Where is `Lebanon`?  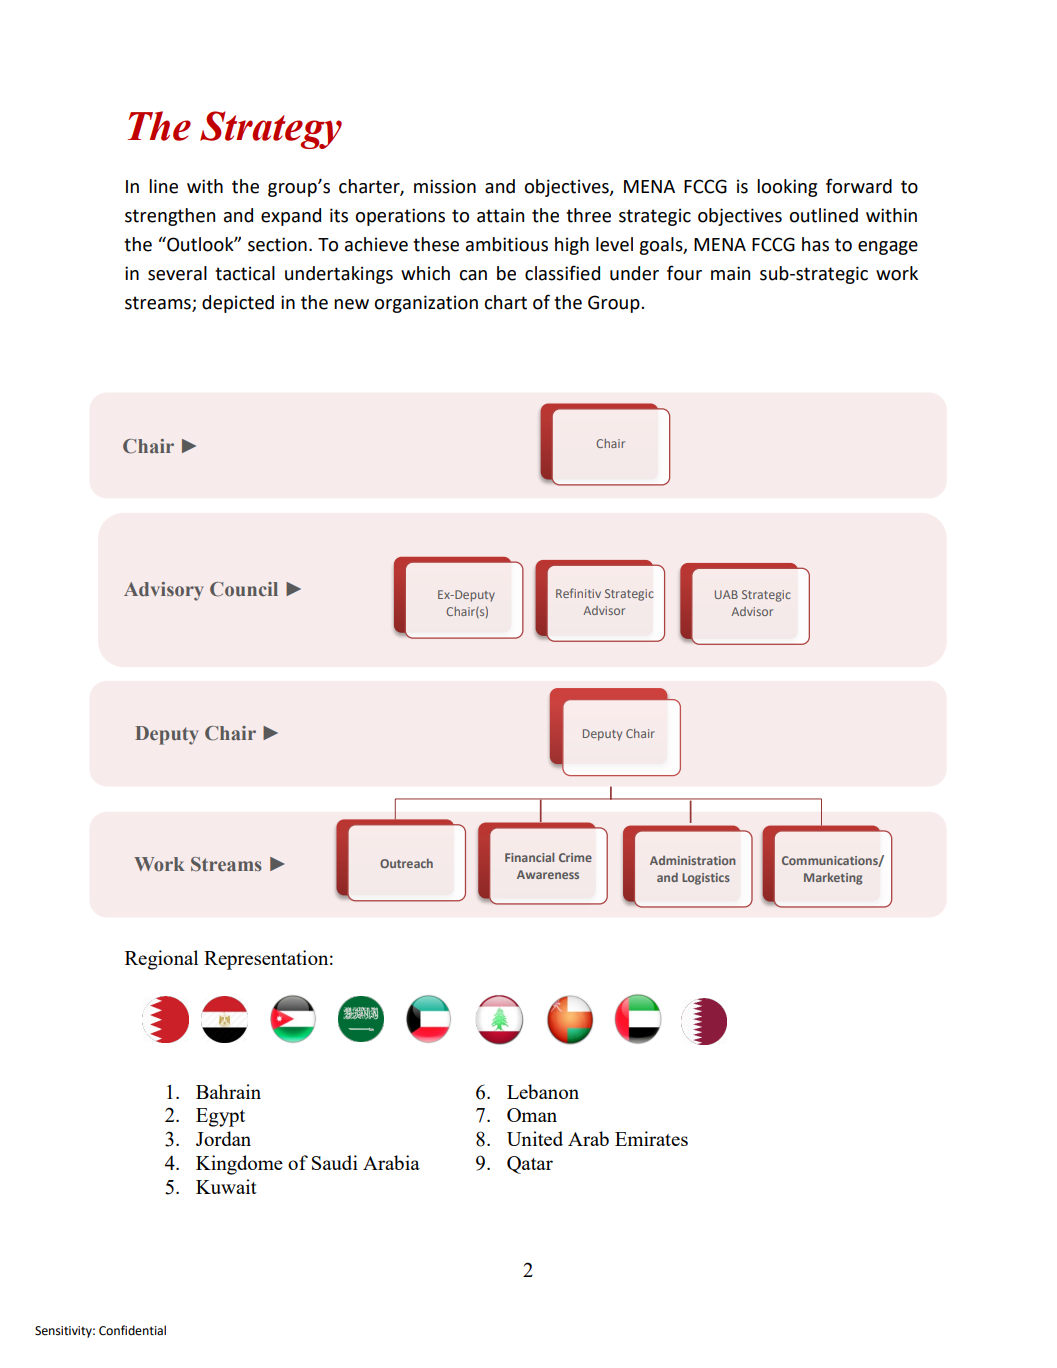
Lebanon is located at coordinates (543, 1091).
